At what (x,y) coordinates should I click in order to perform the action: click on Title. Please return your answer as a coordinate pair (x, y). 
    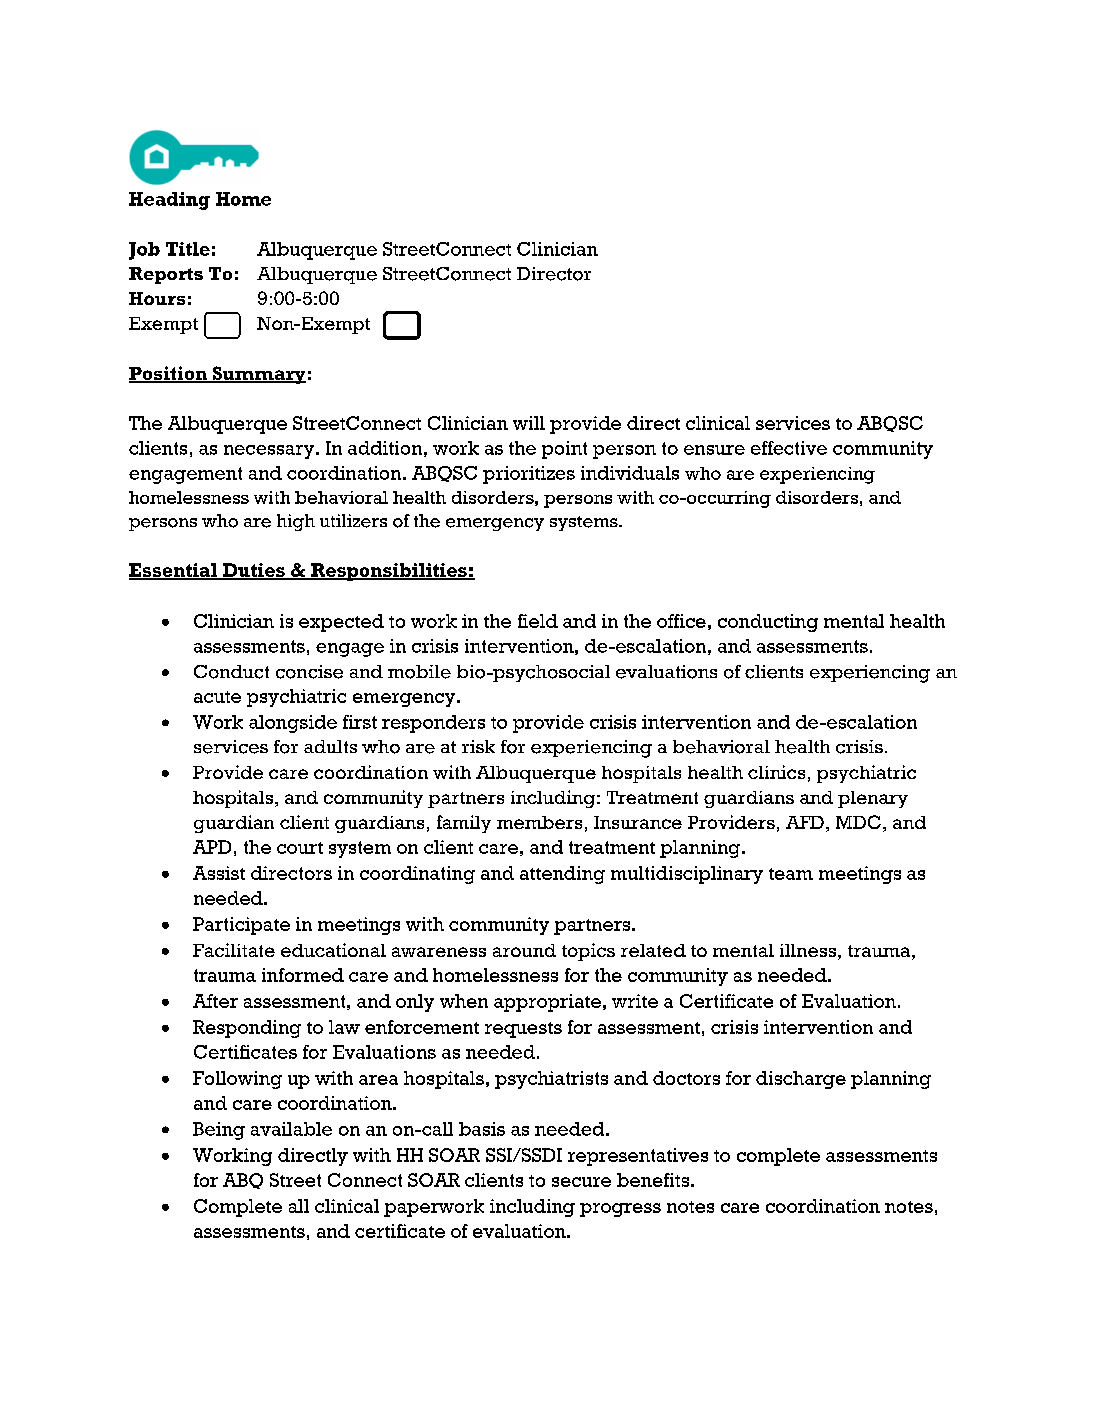
    Looking at the image, I should click on (188, 249).
